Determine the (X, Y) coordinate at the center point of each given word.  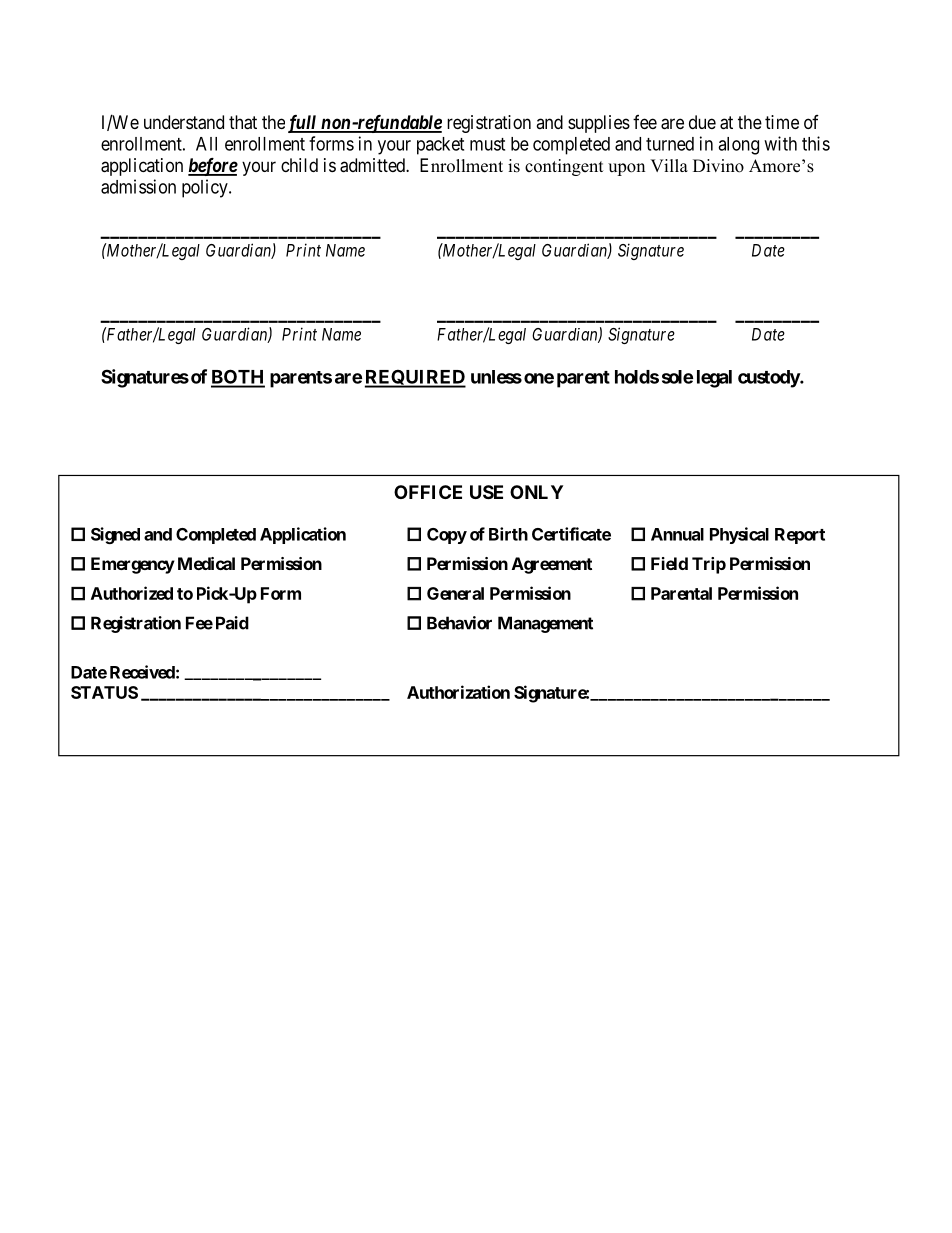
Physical (739, 535)
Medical (206, 563)
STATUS (104, 692)
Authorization (458, 692)
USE (486, 492)
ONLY (536, 492)
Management (545, 624)
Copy (447, 536)
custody (769, 379)
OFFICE (428, 492)
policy (206, 188)
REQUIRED (415, 378)
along (738, 146)
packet (440, 146)
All (206, 144)
